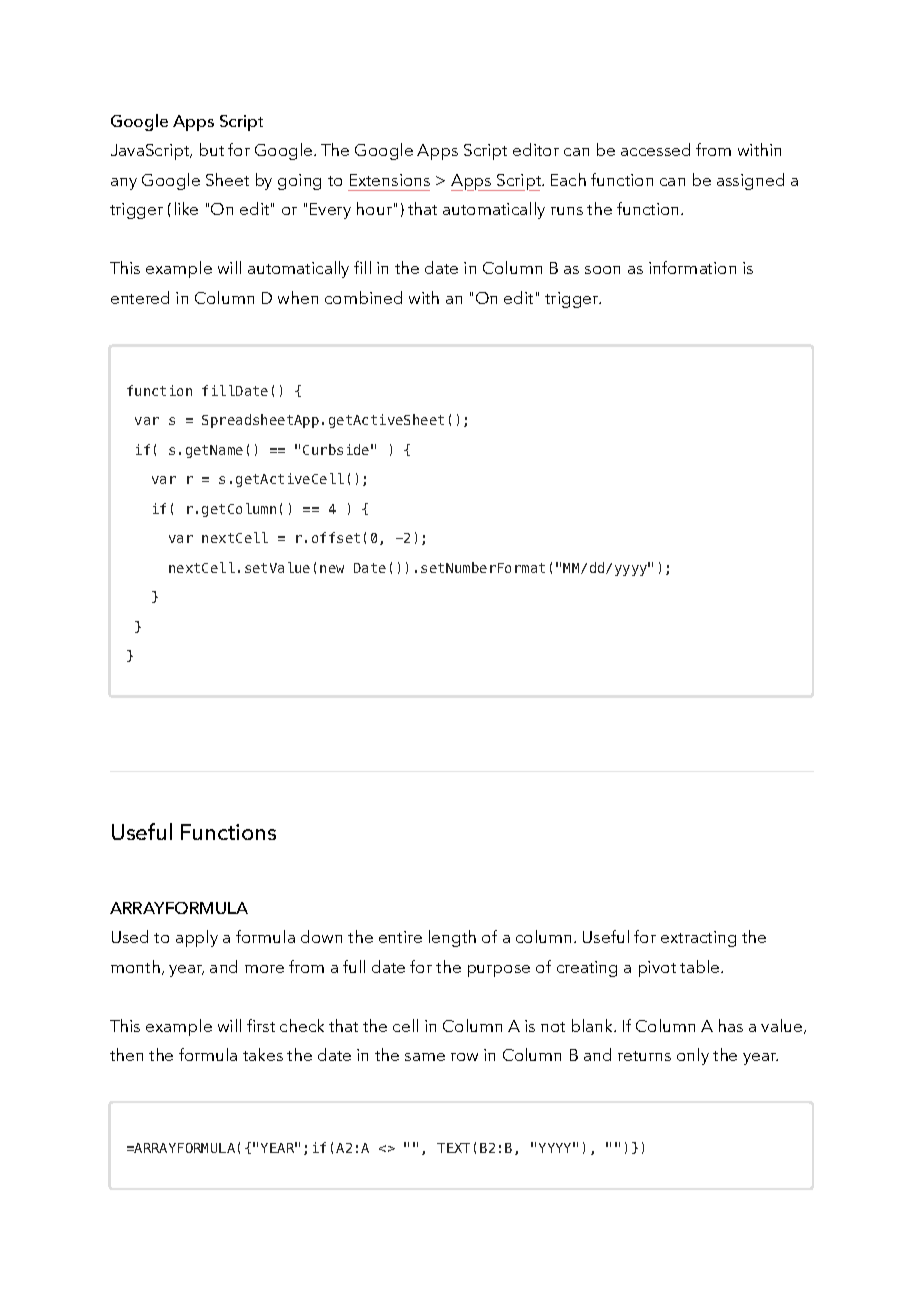  I want to click on runs, so click(567, 211).
